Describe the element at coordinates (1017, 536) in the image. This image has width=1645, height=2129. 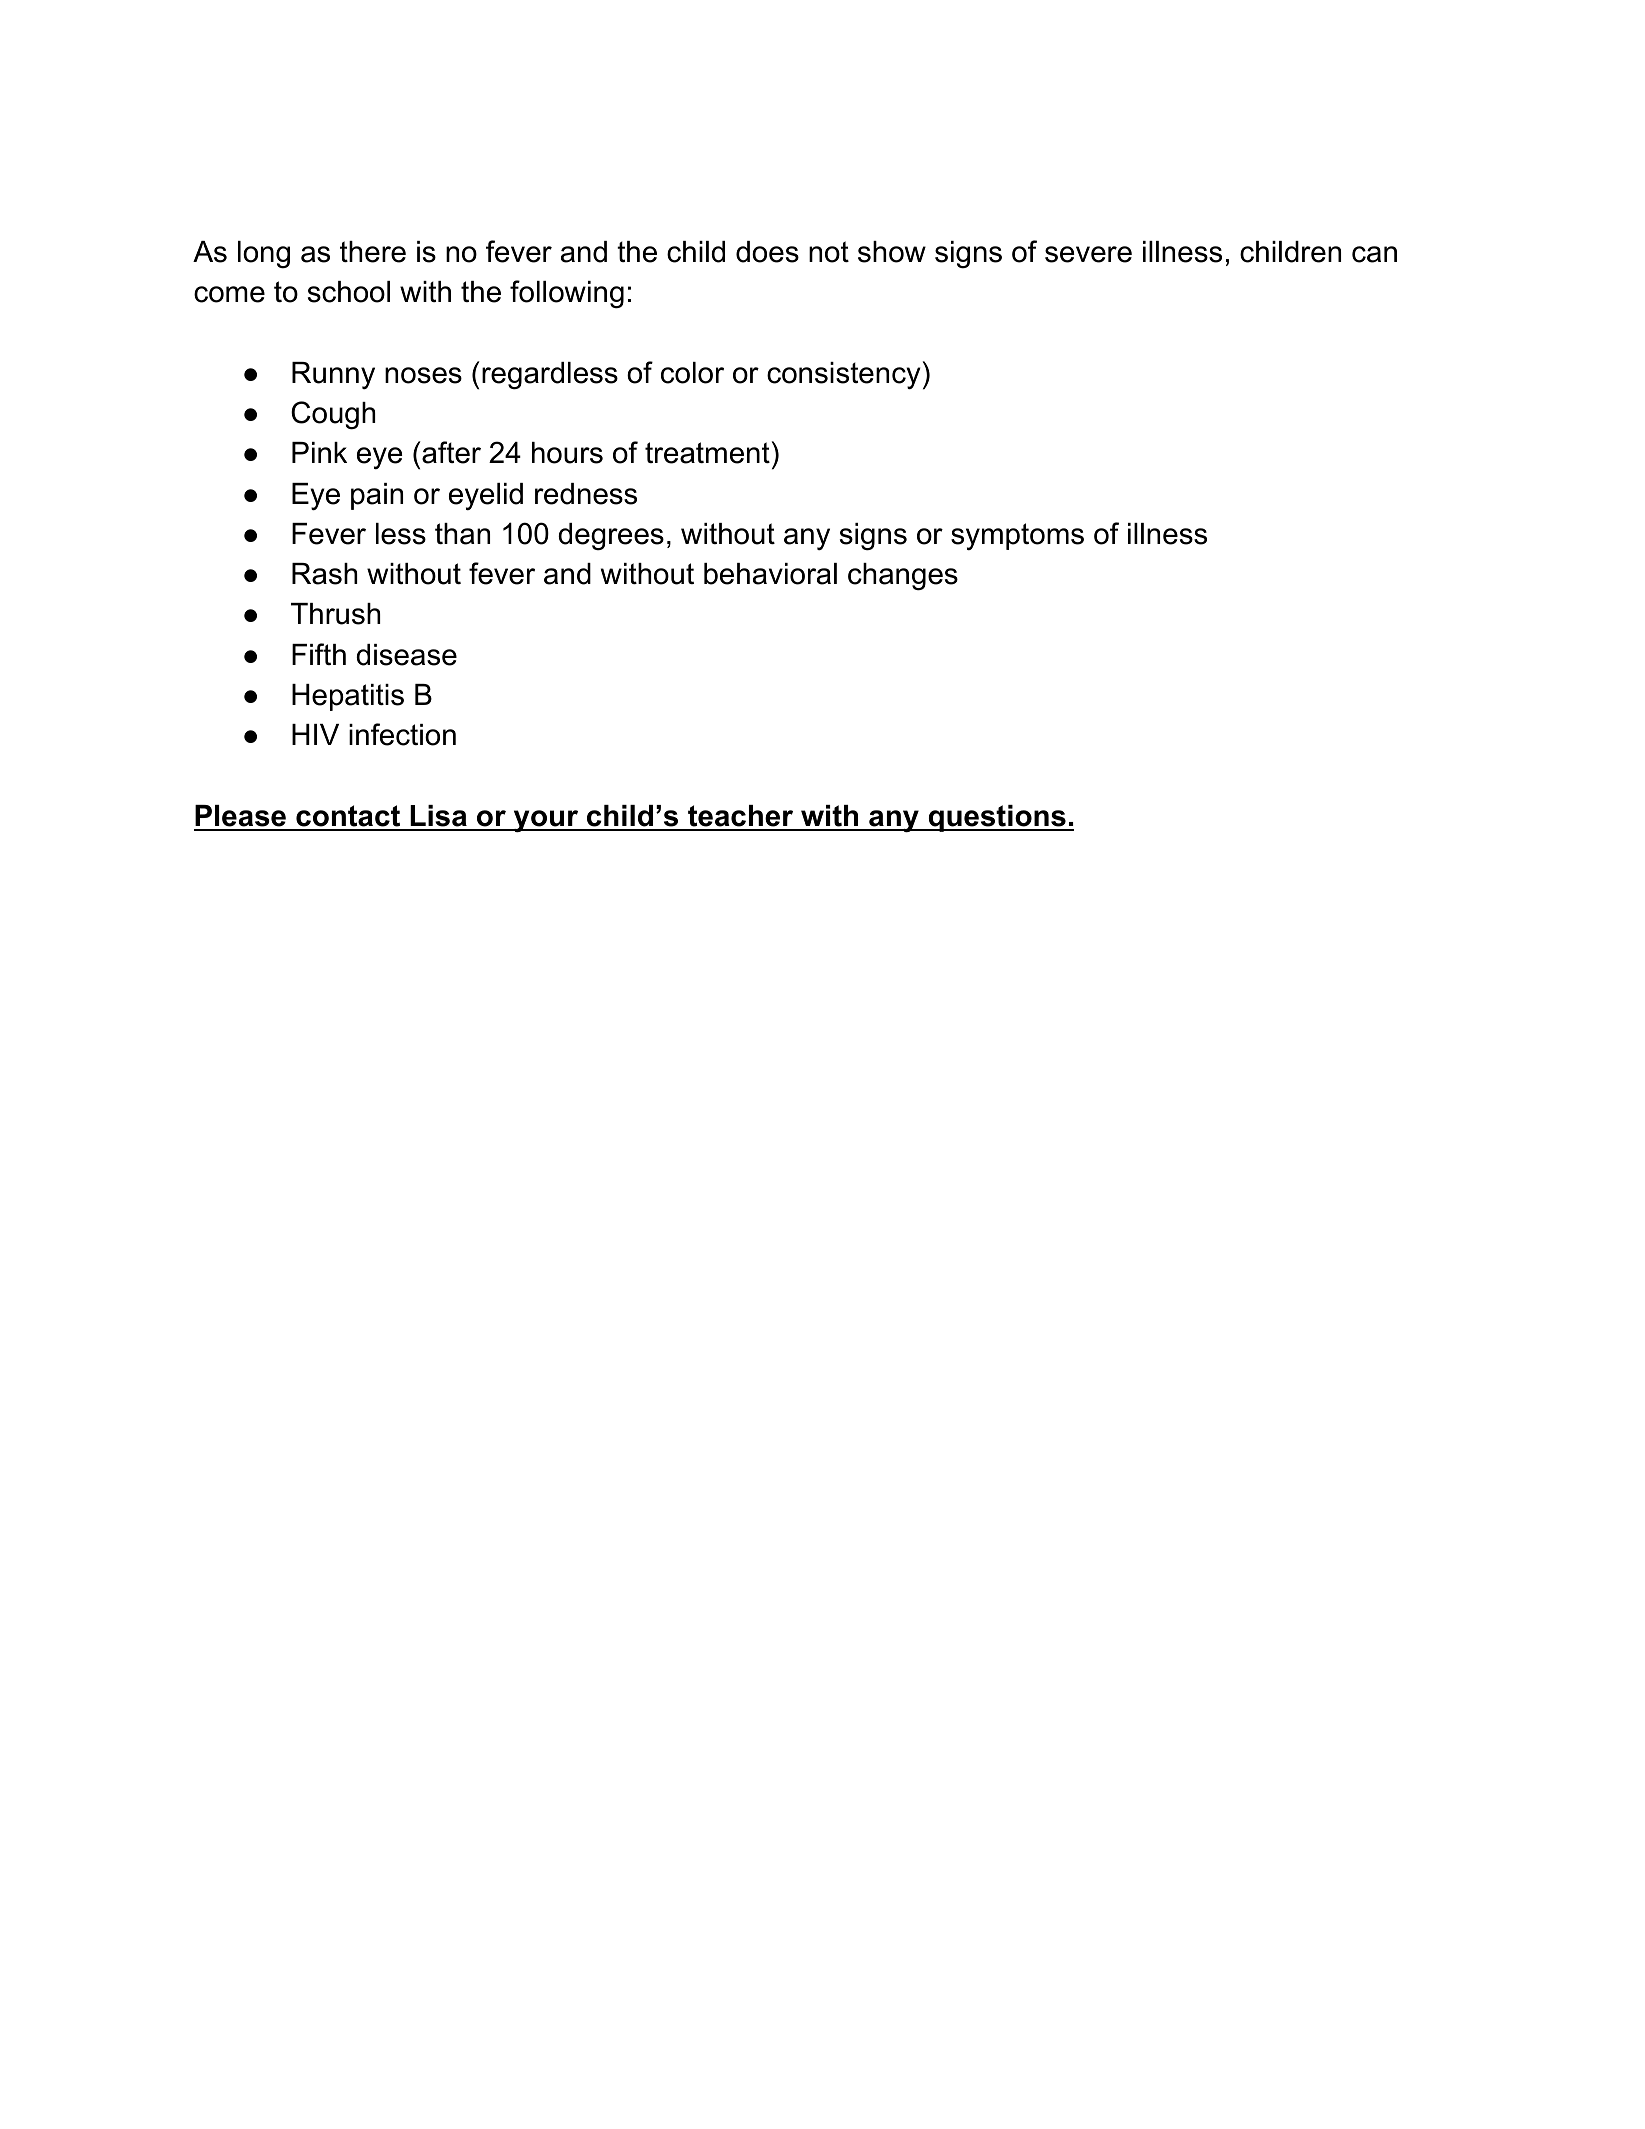
I see `symptoms` at that location.
